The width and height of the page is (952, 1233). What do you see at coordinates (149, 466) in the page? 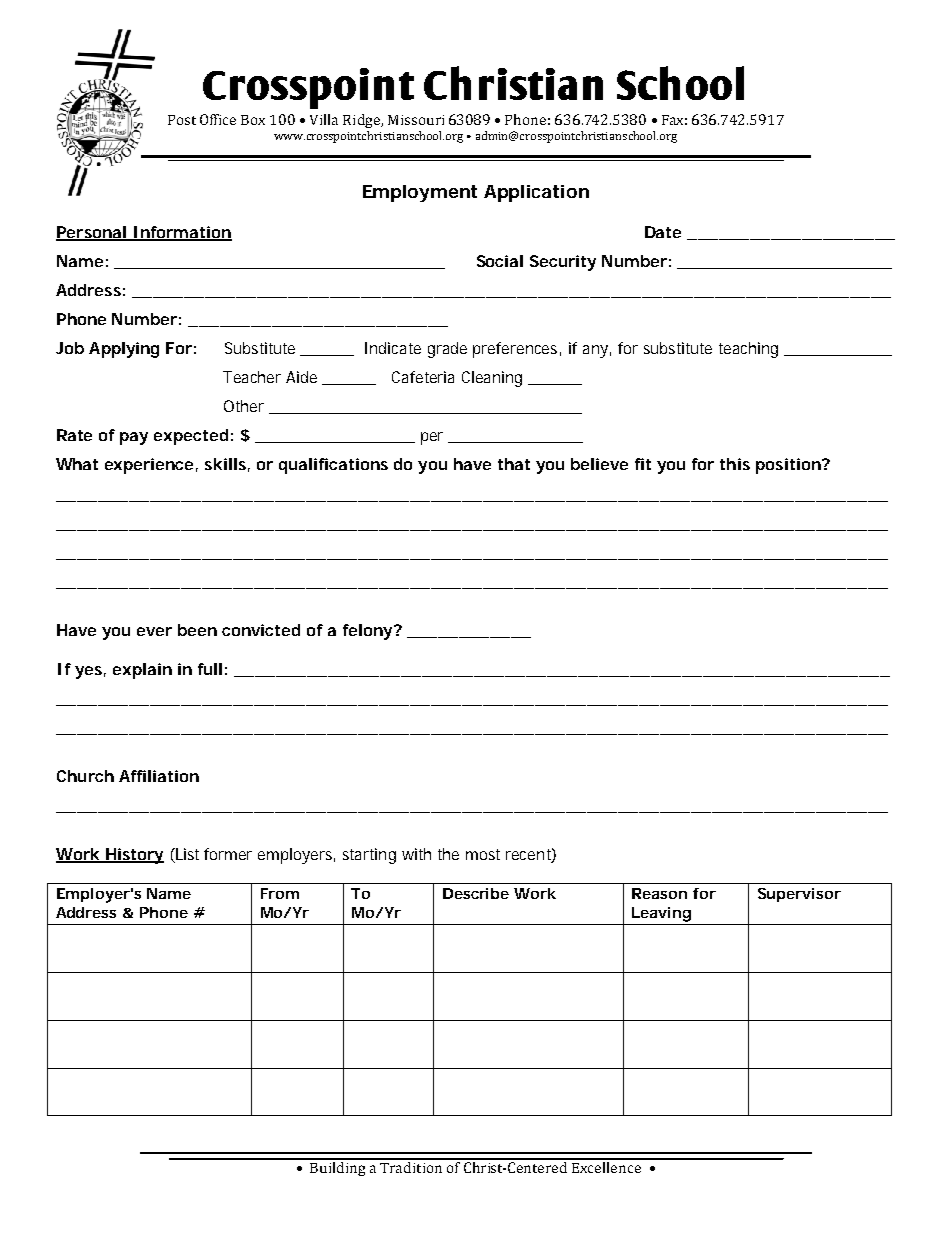
I see `experience` at bounding box center [149, 466].
